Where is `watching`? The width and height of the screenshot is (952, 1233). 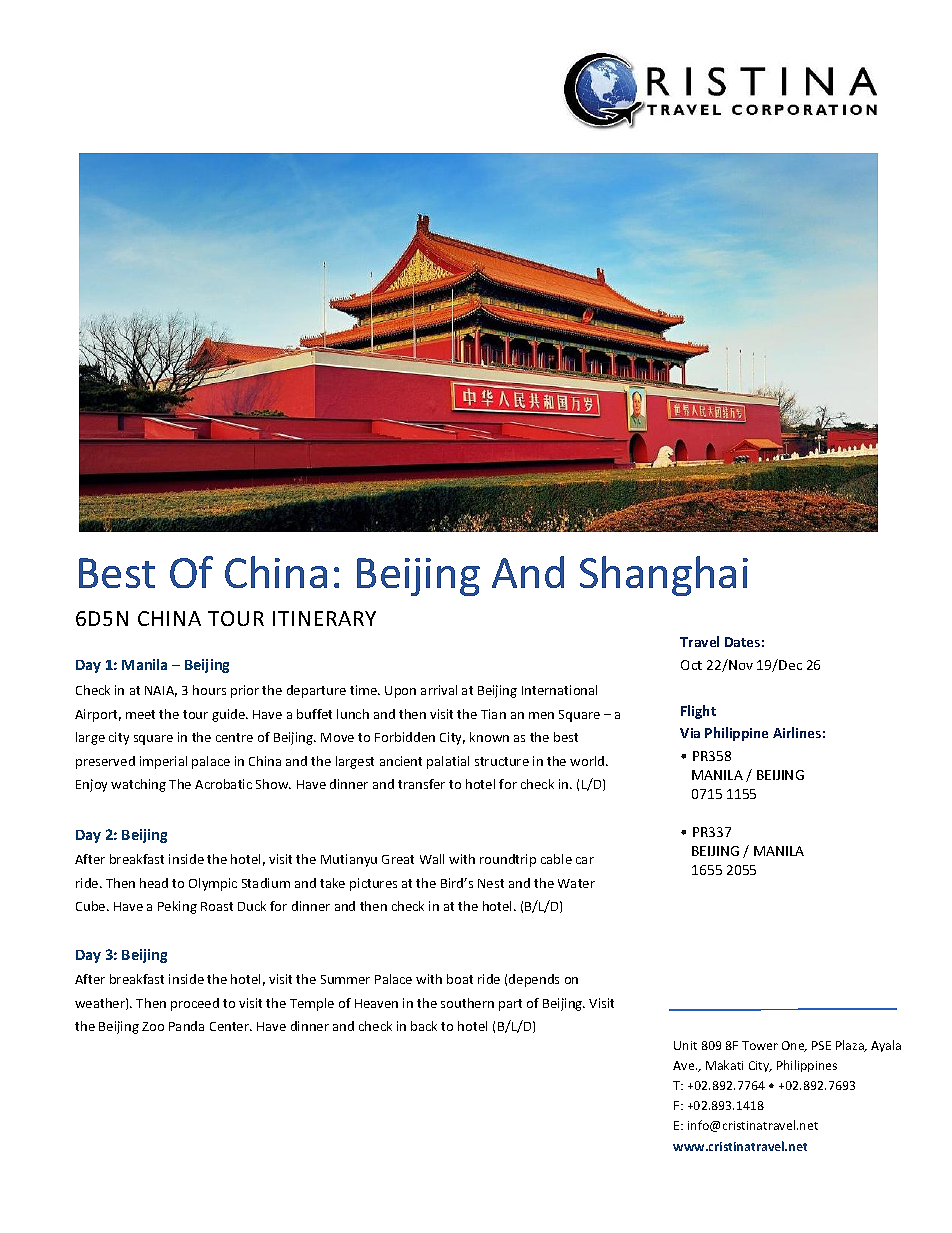 watching is located at coordinates (138, 785).
